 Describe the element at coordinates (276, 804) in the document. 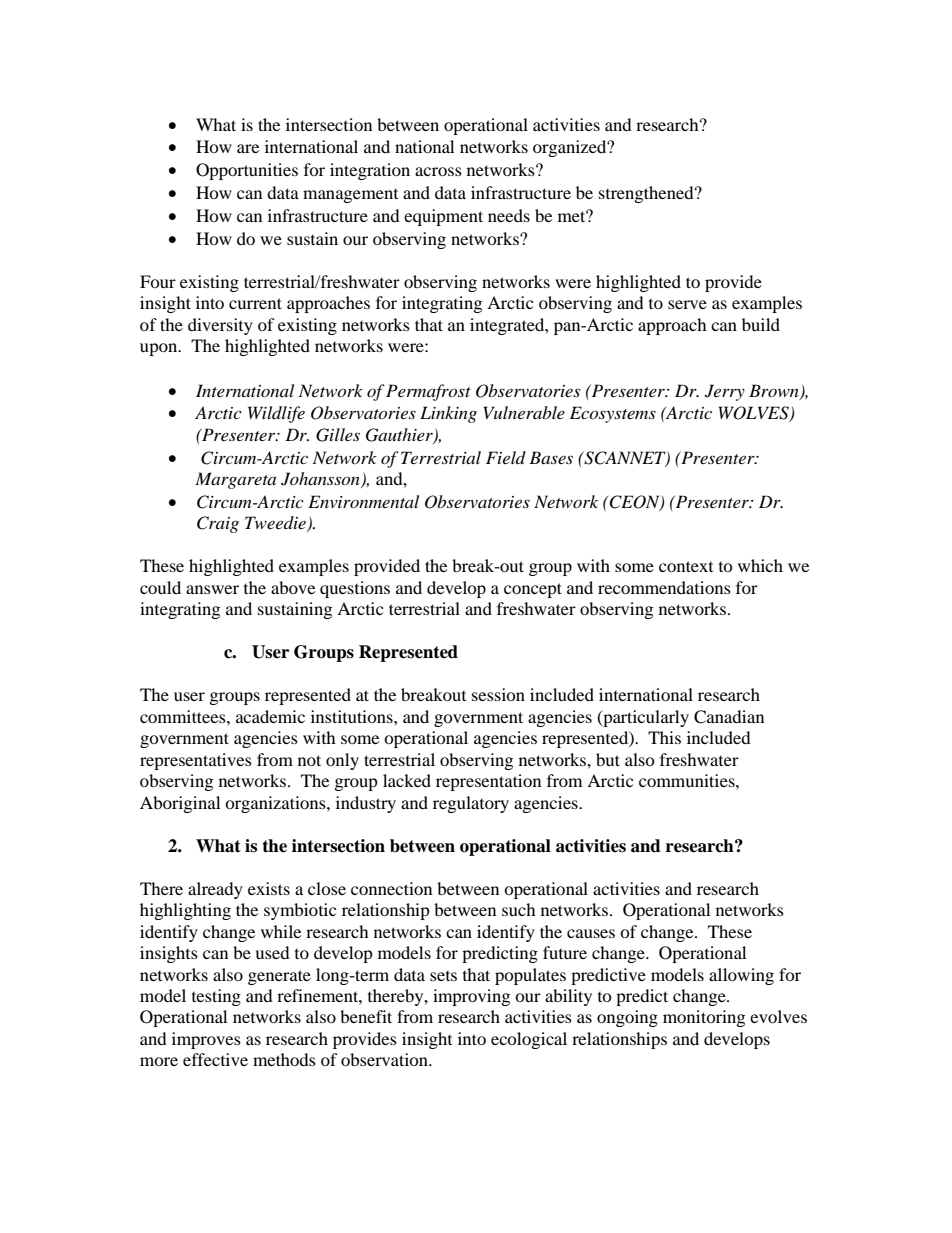

I see `organizations` at that location.
